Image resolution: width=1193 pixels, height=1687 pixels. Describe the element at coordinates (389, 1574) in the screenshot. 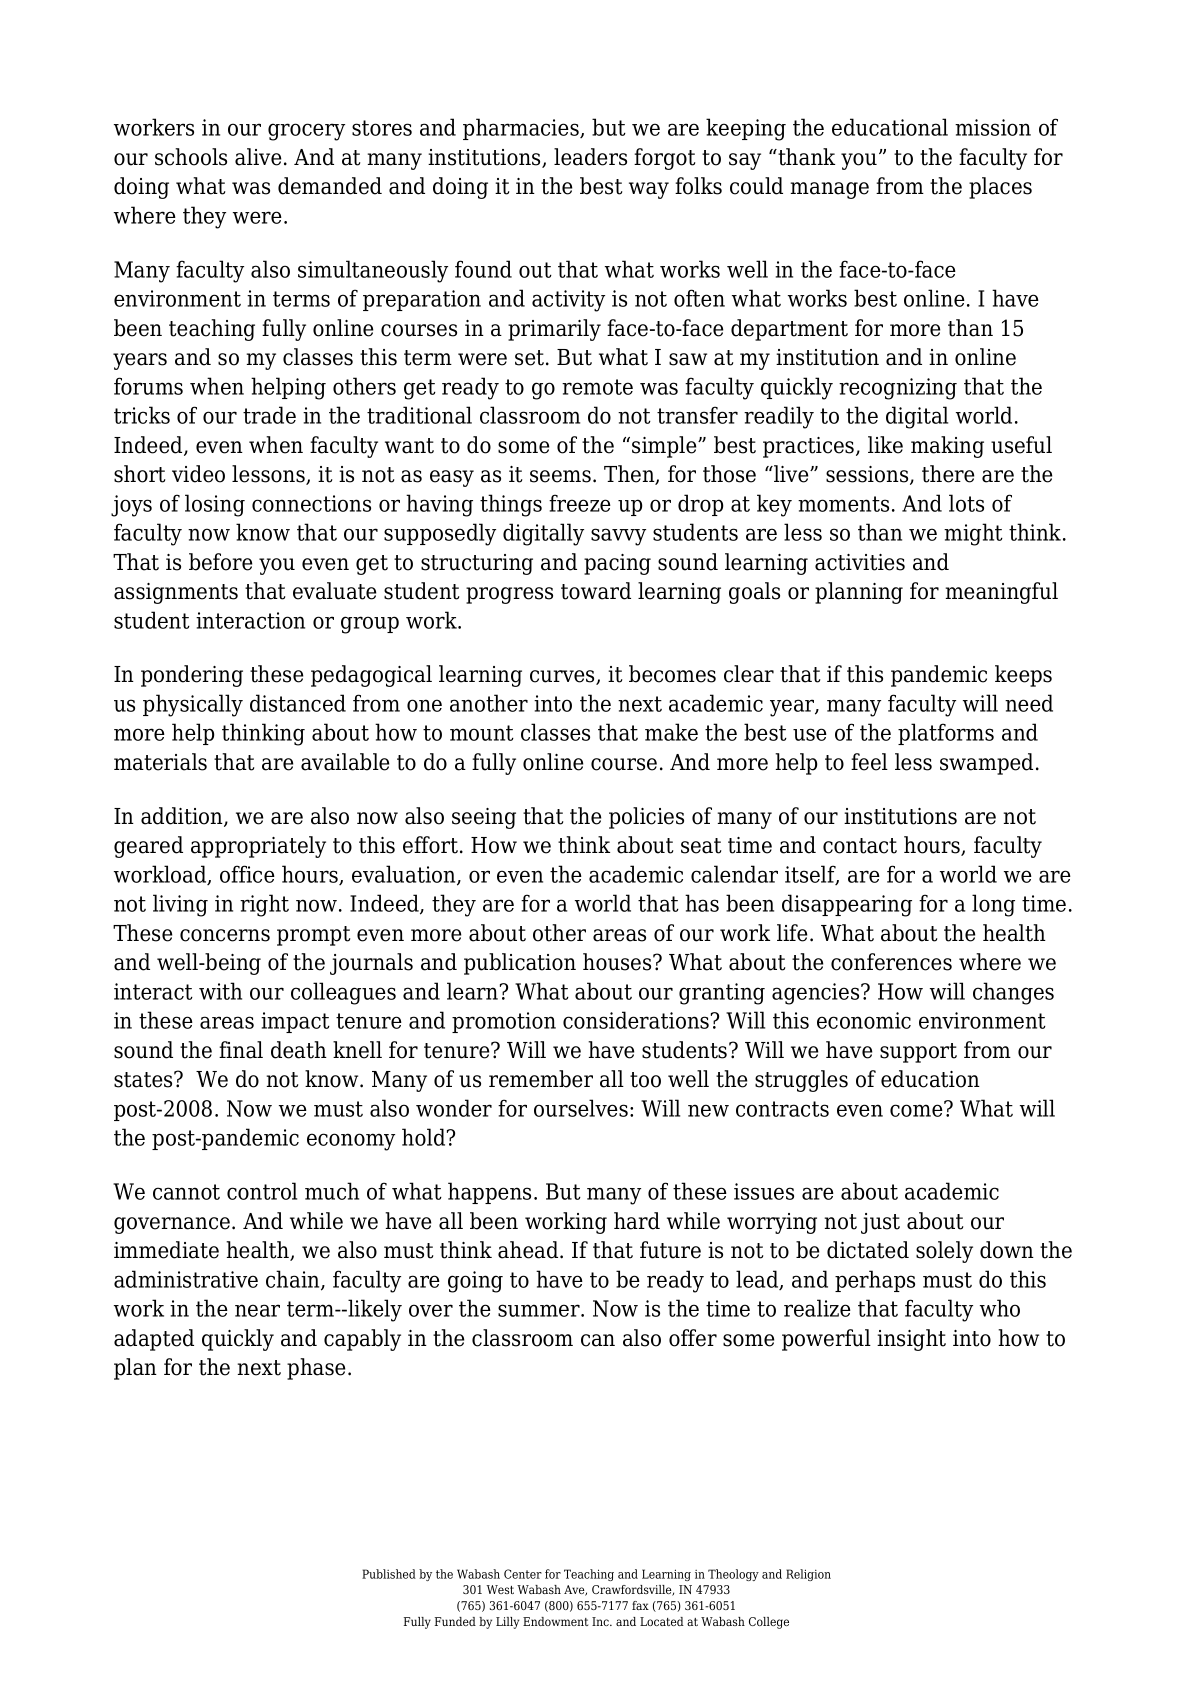

I see `Published` at that location.
